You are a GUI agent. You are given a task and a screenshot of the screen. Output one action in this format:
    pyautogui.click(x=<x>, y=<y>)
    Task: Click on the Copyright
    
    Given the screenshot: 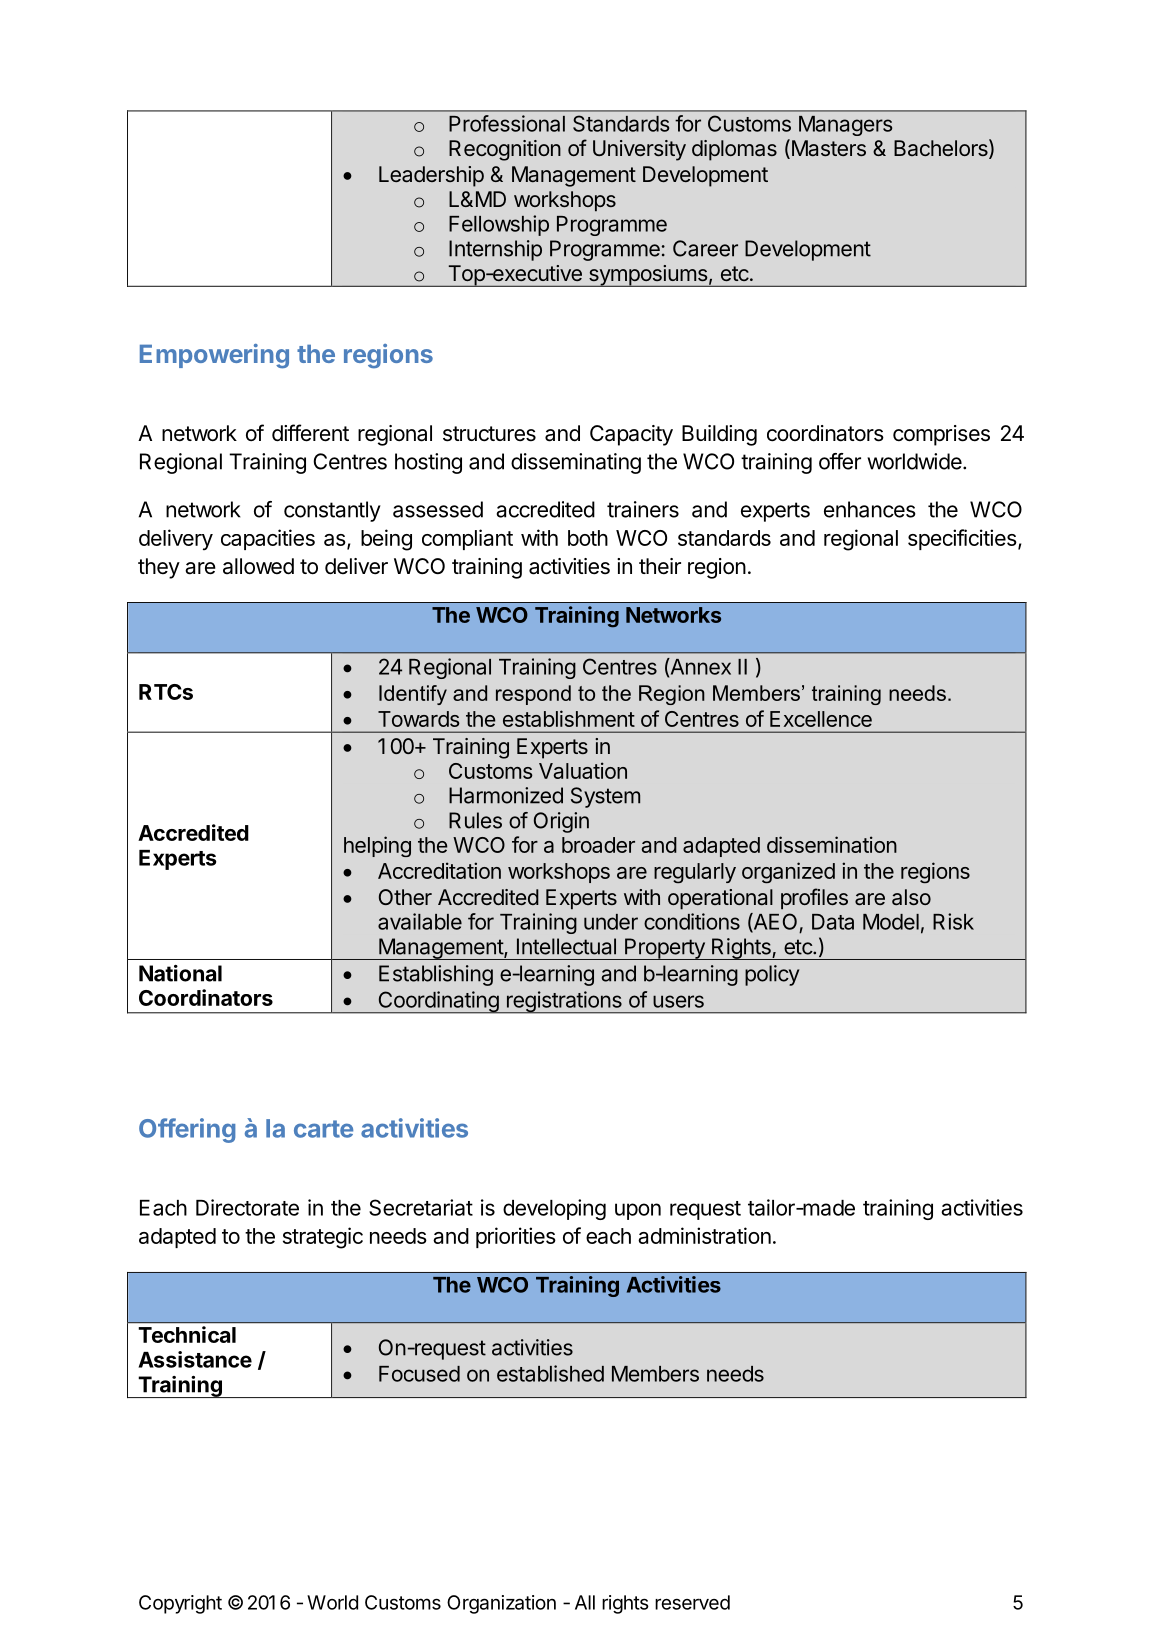 What is the action you would take?
    pyautogui.click(x=180, y=1604)
